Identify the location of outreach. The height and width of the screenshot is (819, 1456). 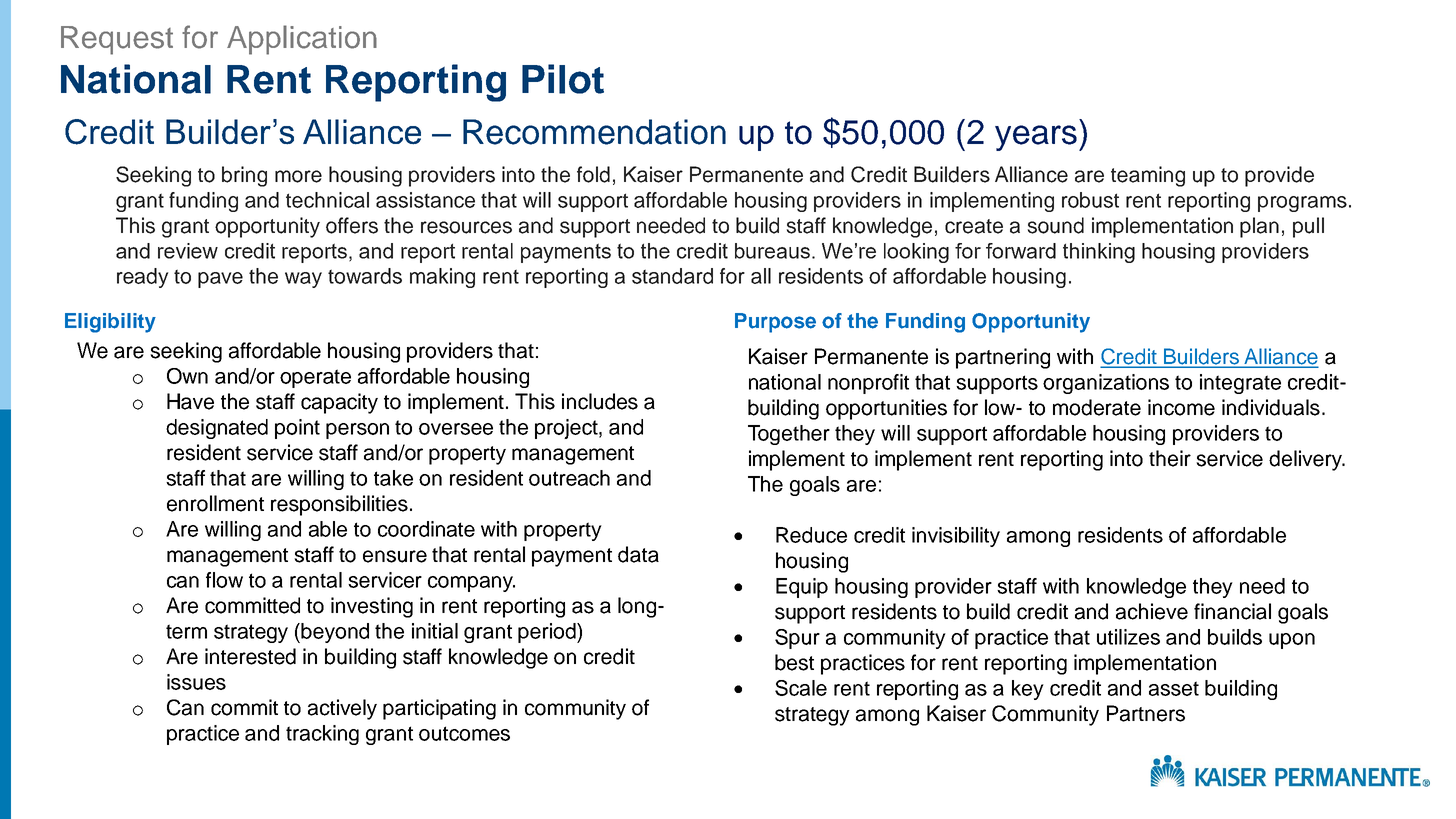
(569, 478).
